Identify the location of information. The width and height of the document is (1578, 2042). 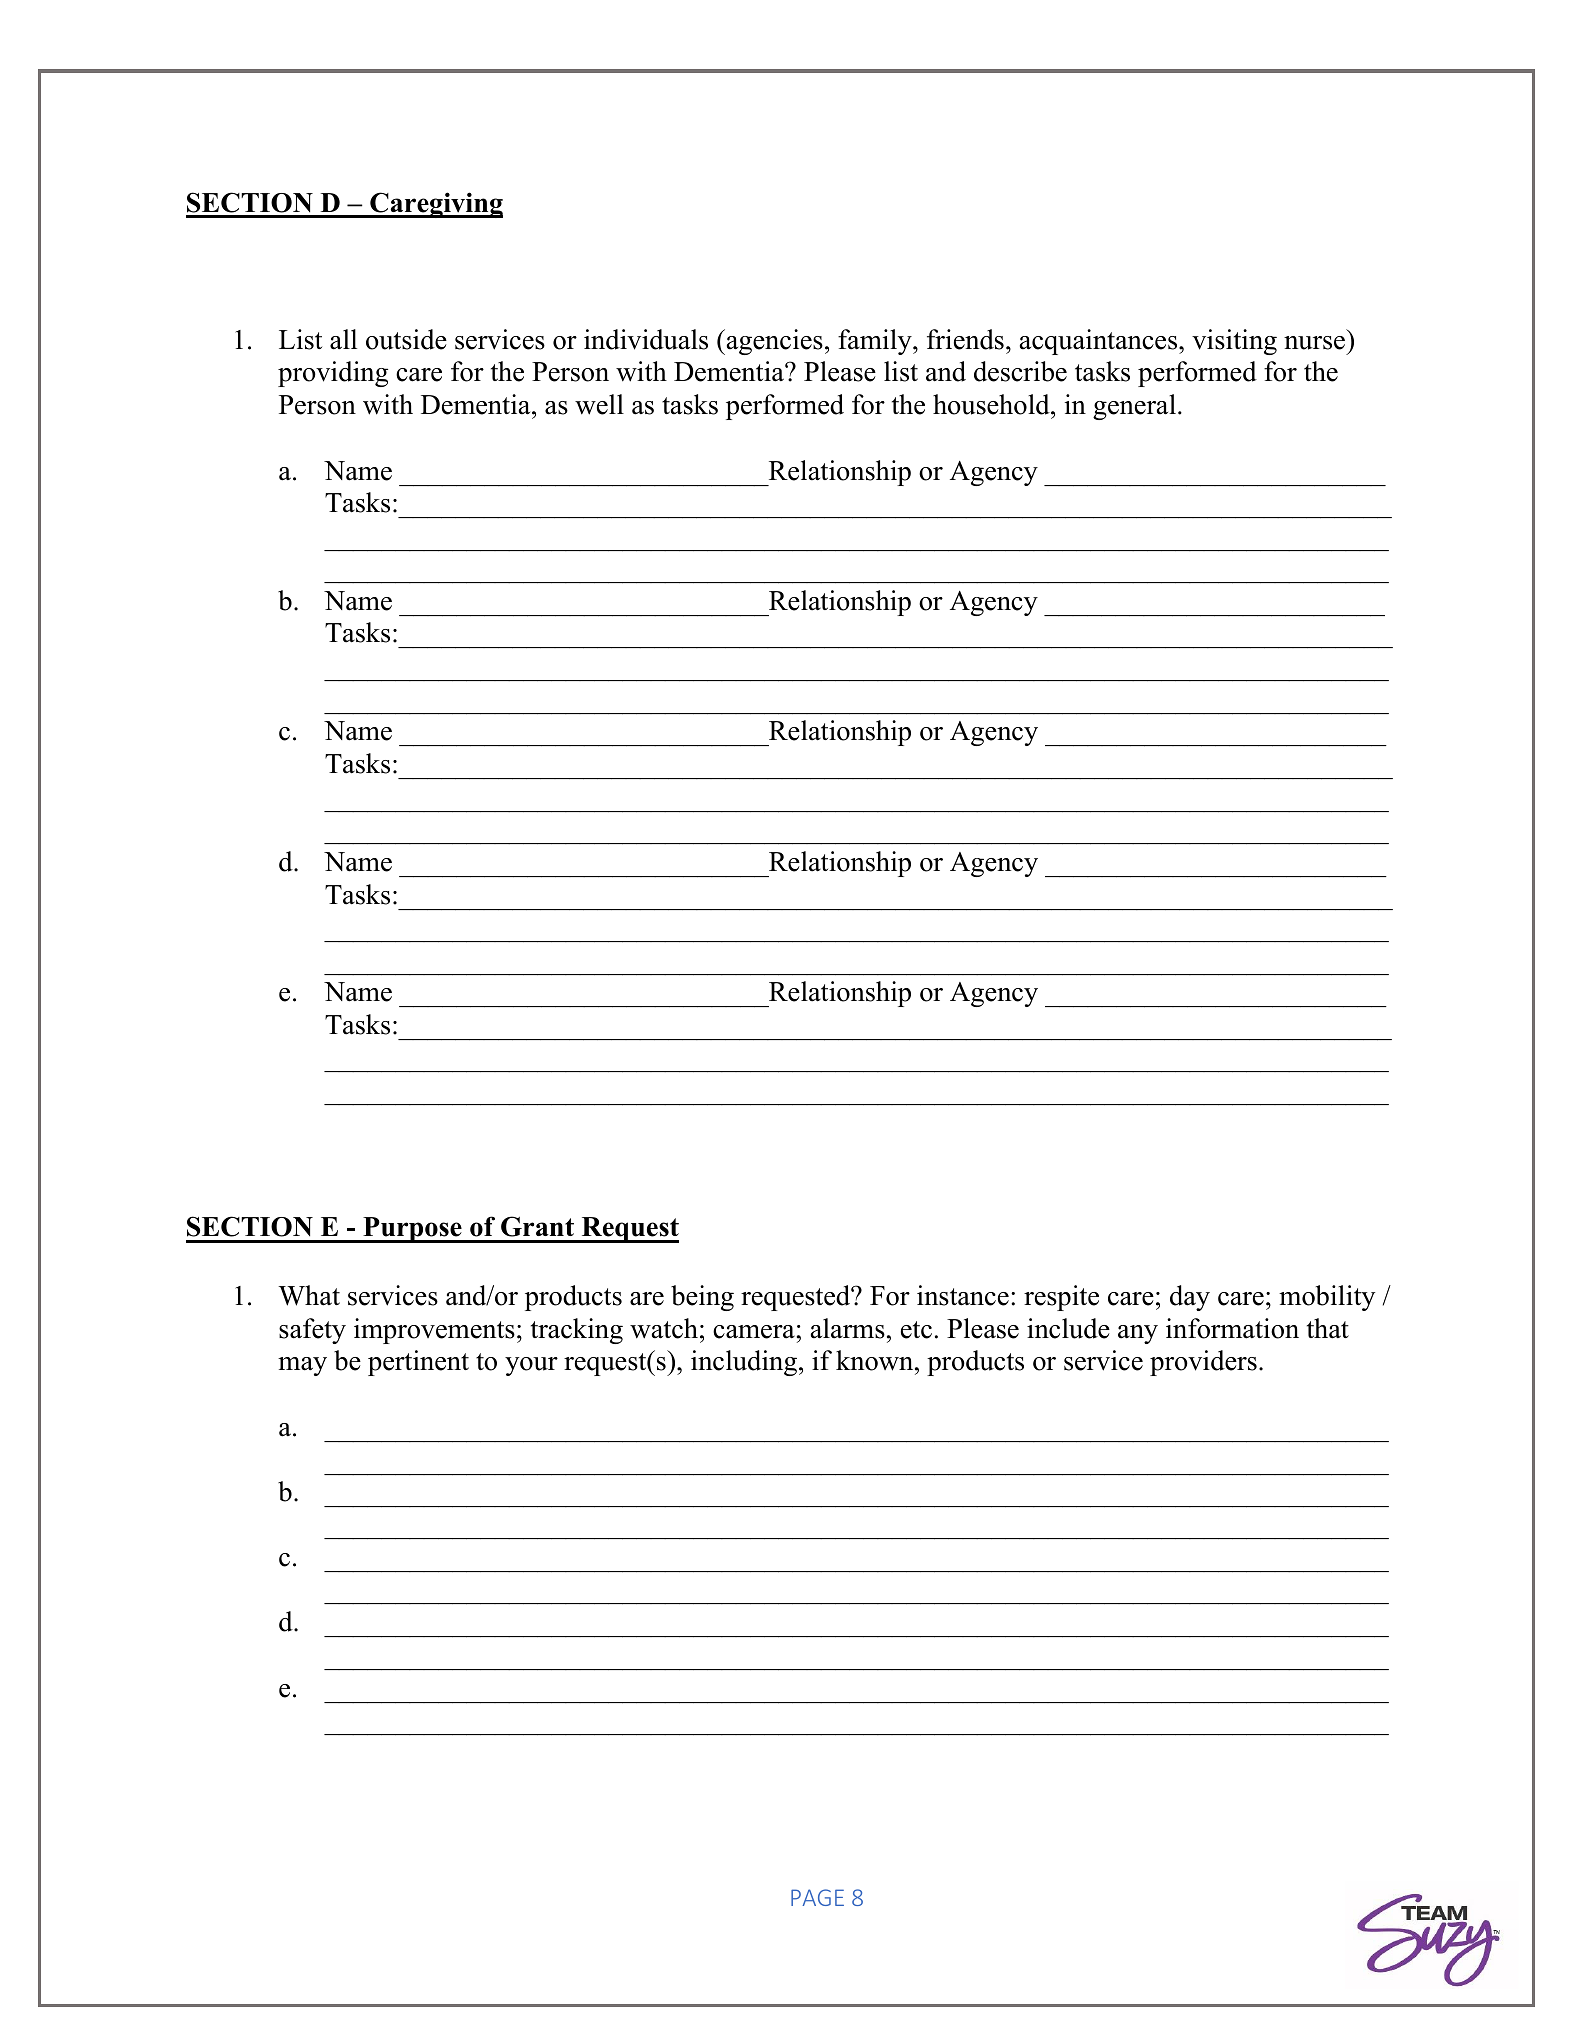
(1232, 1328).
